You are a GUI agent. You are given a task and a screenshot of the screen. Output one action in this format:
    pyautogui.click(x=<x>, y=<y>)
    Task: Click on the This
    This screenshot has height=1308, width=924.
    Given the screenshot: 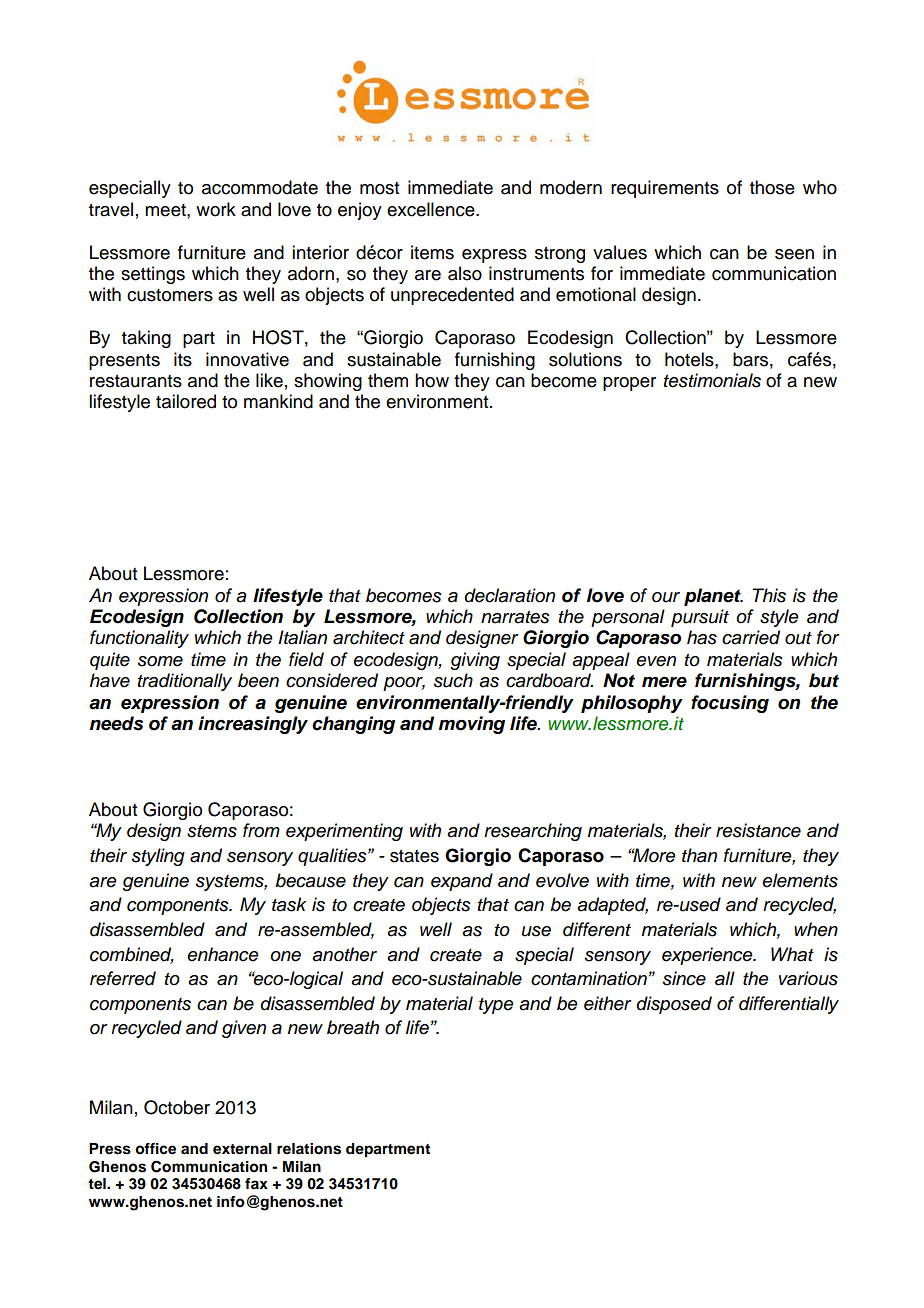 What is the action you would take?
    pyautogui.click(x=769, y=595)
